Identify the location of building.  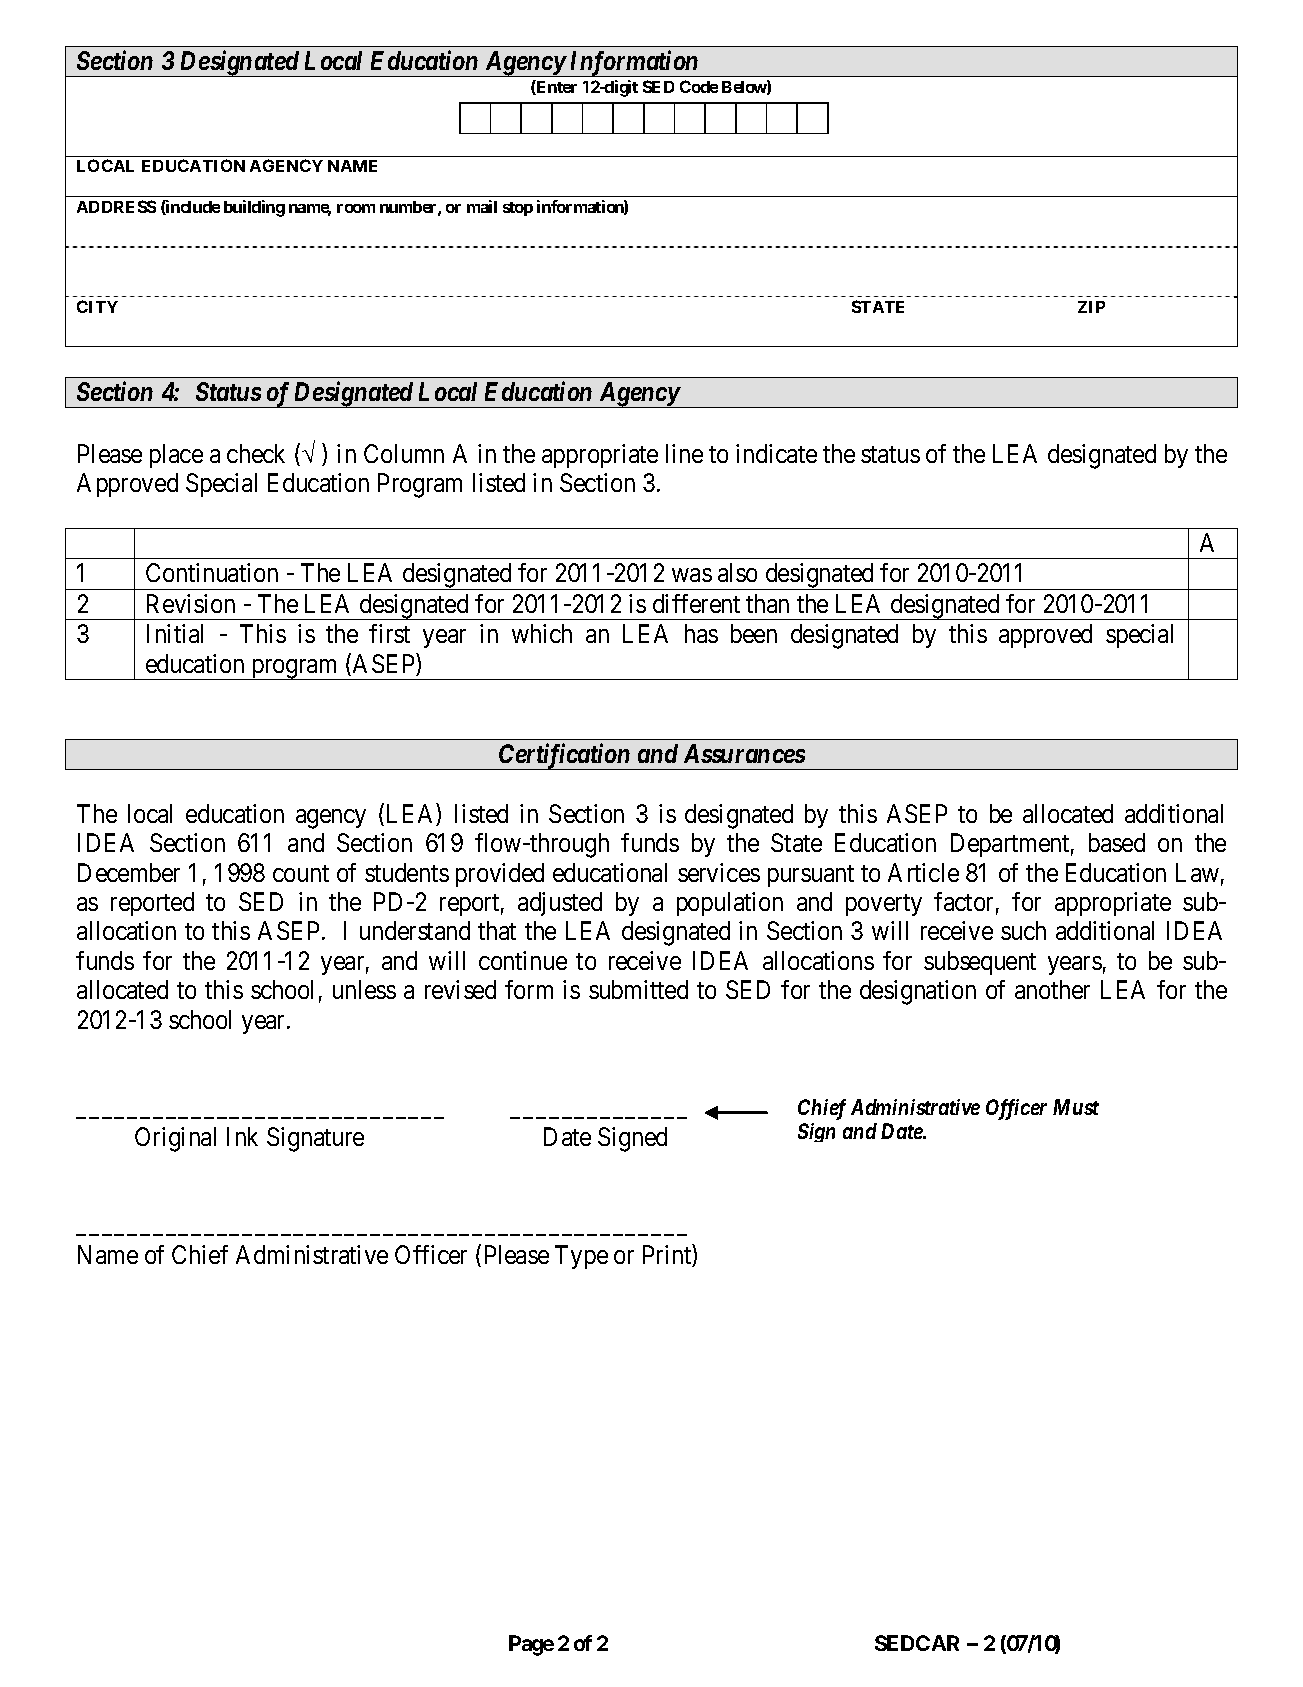
(254, 208).
